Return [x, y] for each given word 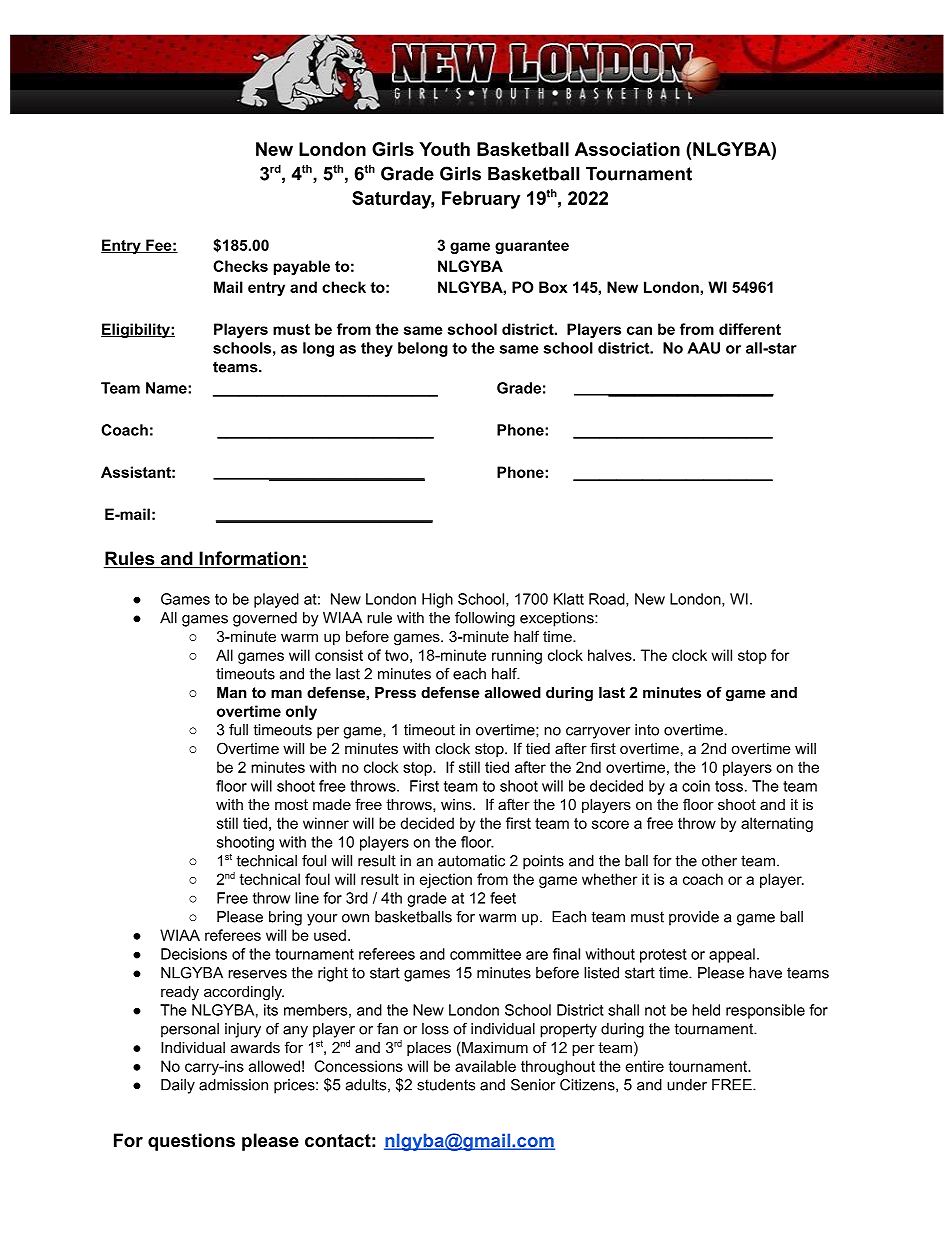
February [481, 200]
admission [233, 1085]
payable [302, 267]
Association [627, 149]
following [485, 619]
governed [265, 619]
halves [611, 655]
